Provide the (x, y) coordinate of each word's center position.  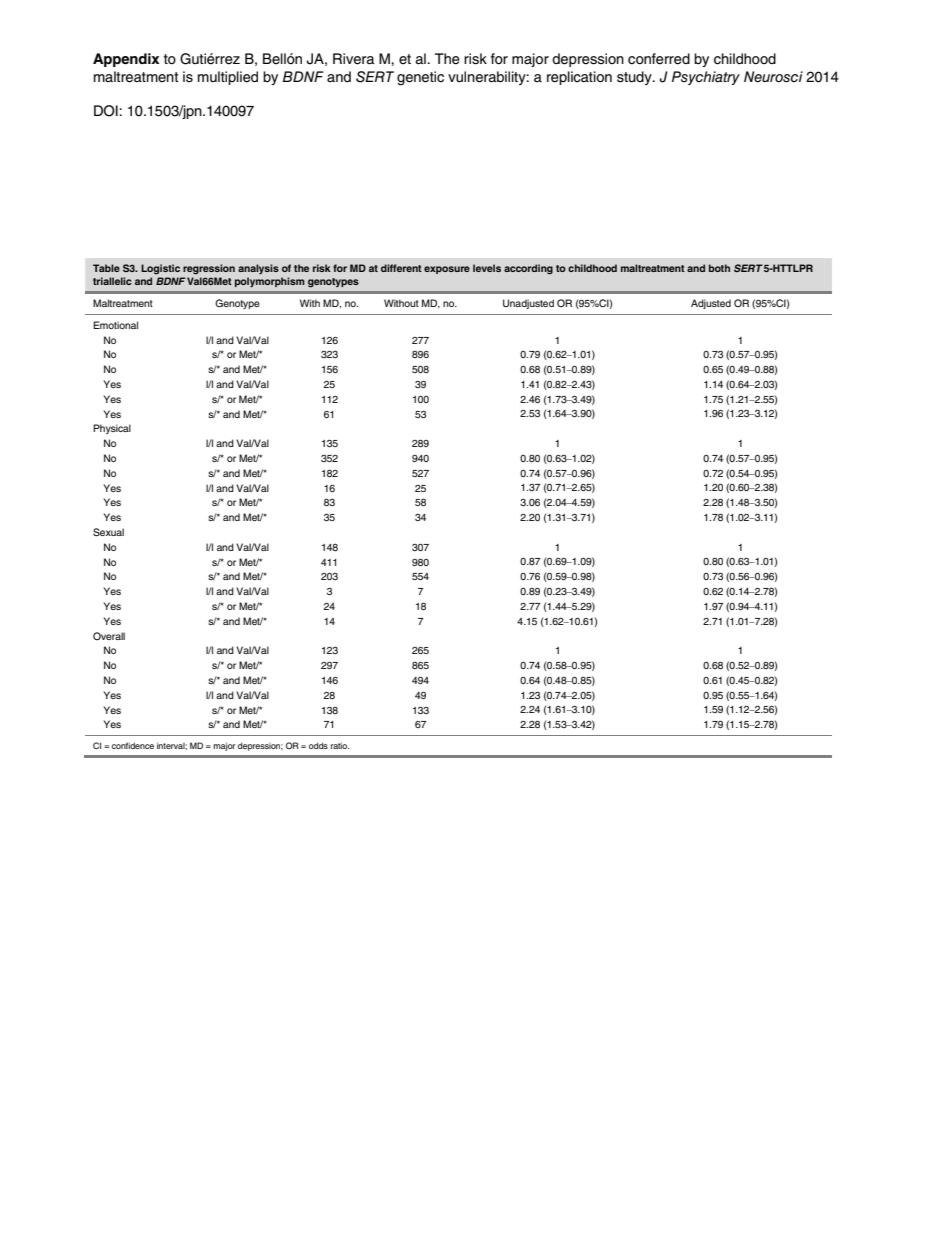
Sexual (108, 532)
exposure (447, 270)
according (528, 269)
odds (318, 745)
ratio (340, 745)
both (719, 268)
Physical (112, 429)
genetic (420, 78)
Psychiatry (706, 78)
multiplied (228, 78)
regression (209, 269)
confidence (133, 745)
